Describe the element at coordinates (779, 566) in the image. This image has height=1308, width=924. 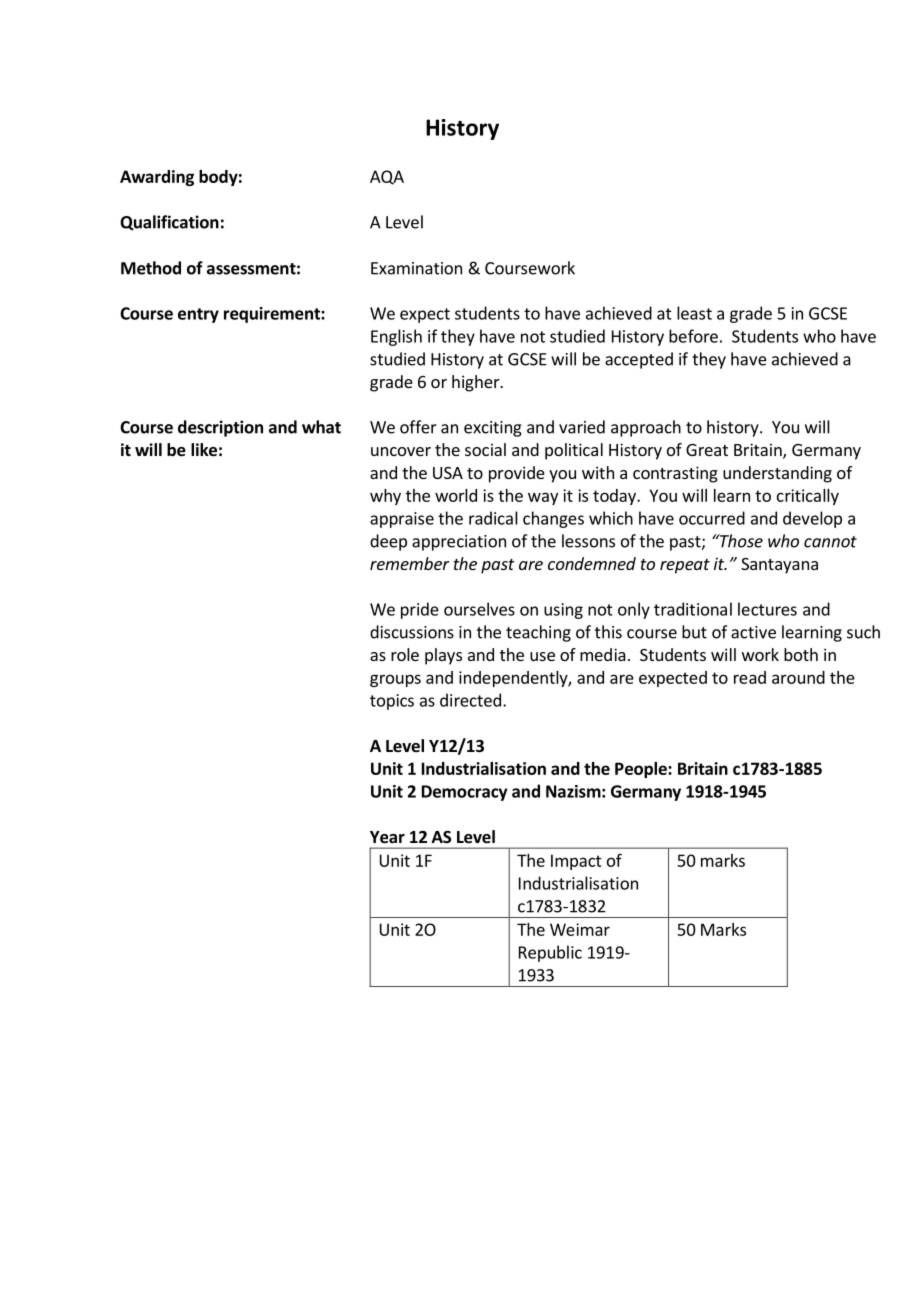
I see `Santayana` at that location.
